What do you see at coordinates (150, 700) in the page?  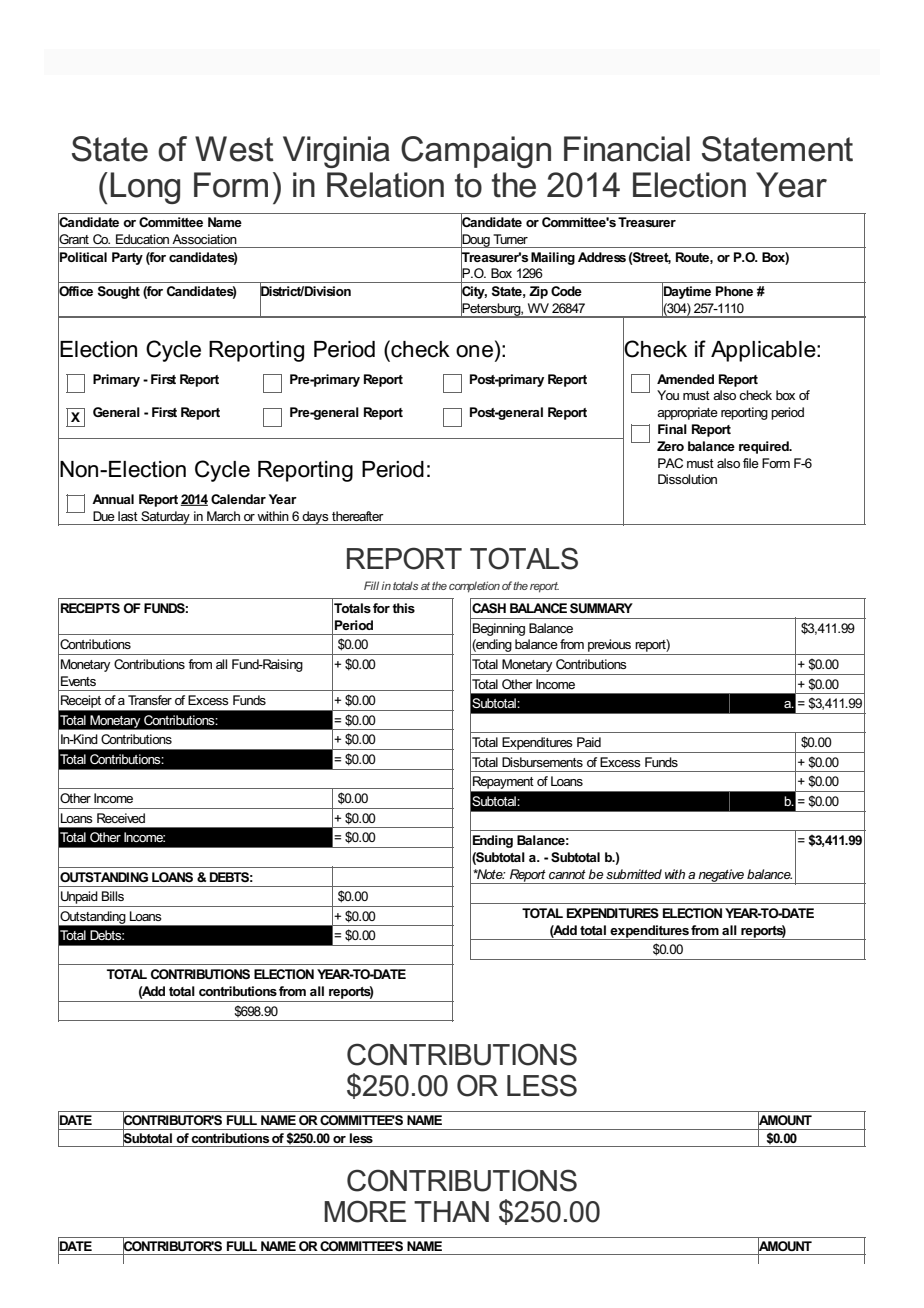 I see `Transfer` at bounding box center [150, 700].
